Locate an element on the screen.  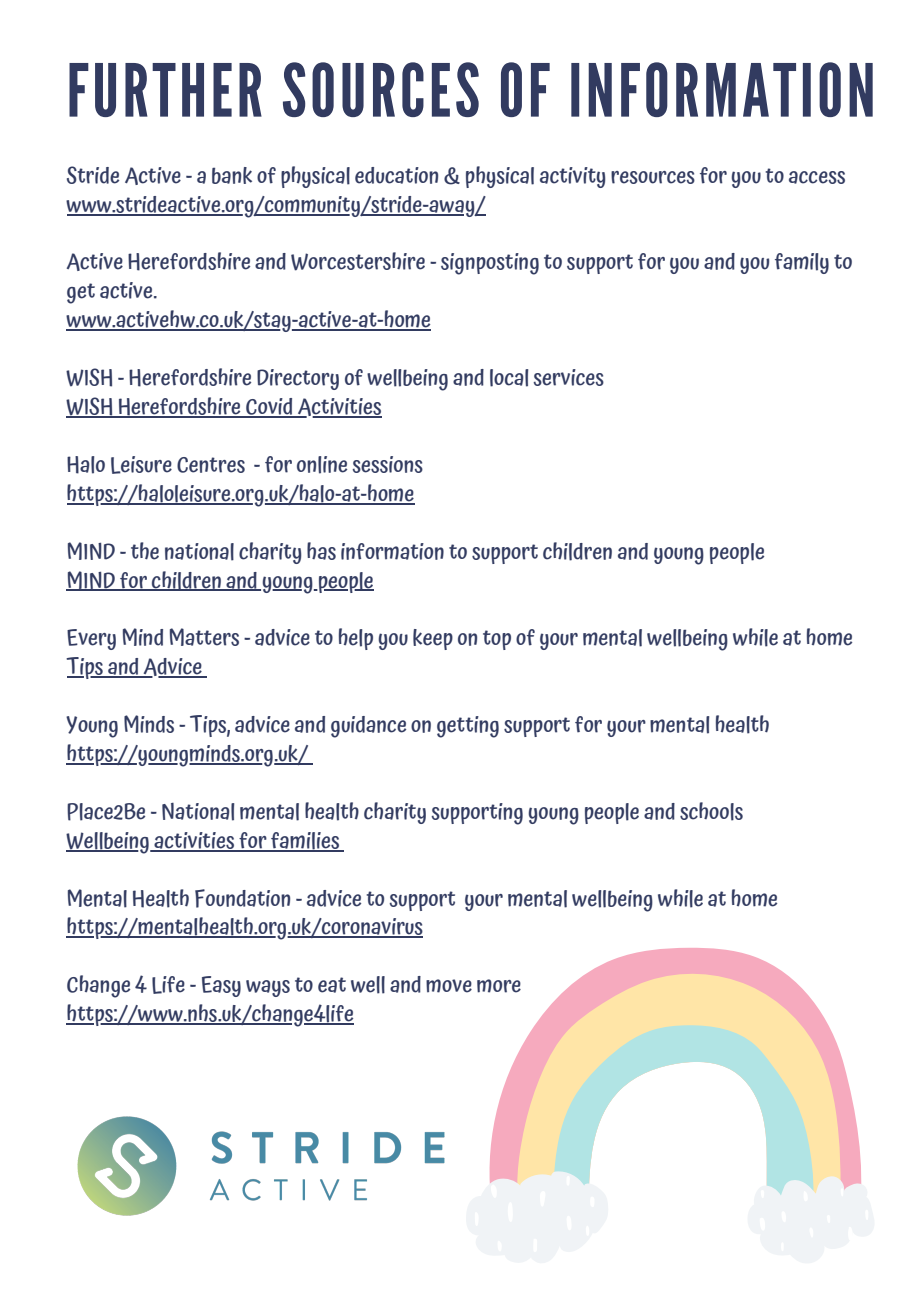
local is located at coordinates (509, 378).
